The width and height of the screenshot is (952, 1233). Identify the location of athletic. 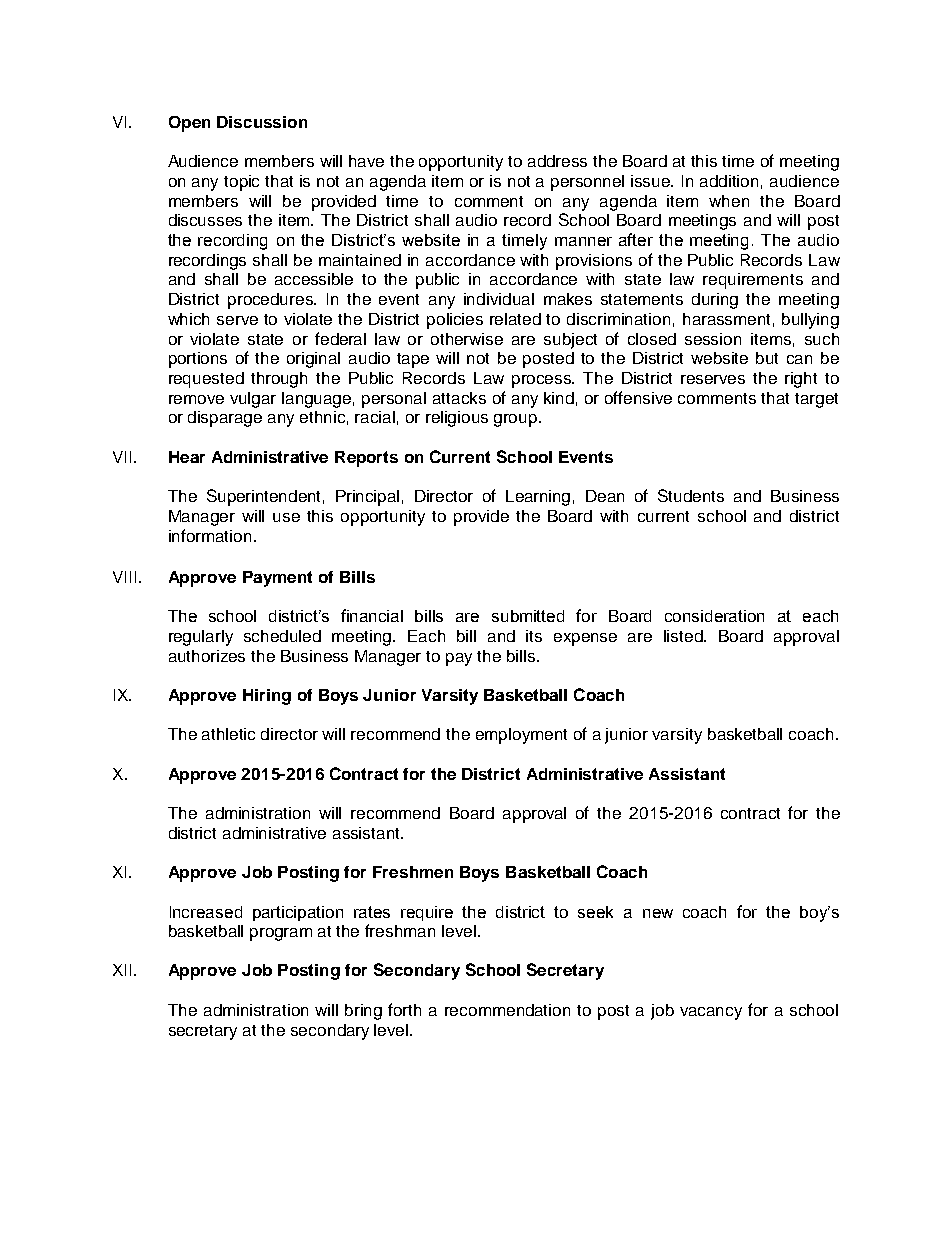
(228, 734).
